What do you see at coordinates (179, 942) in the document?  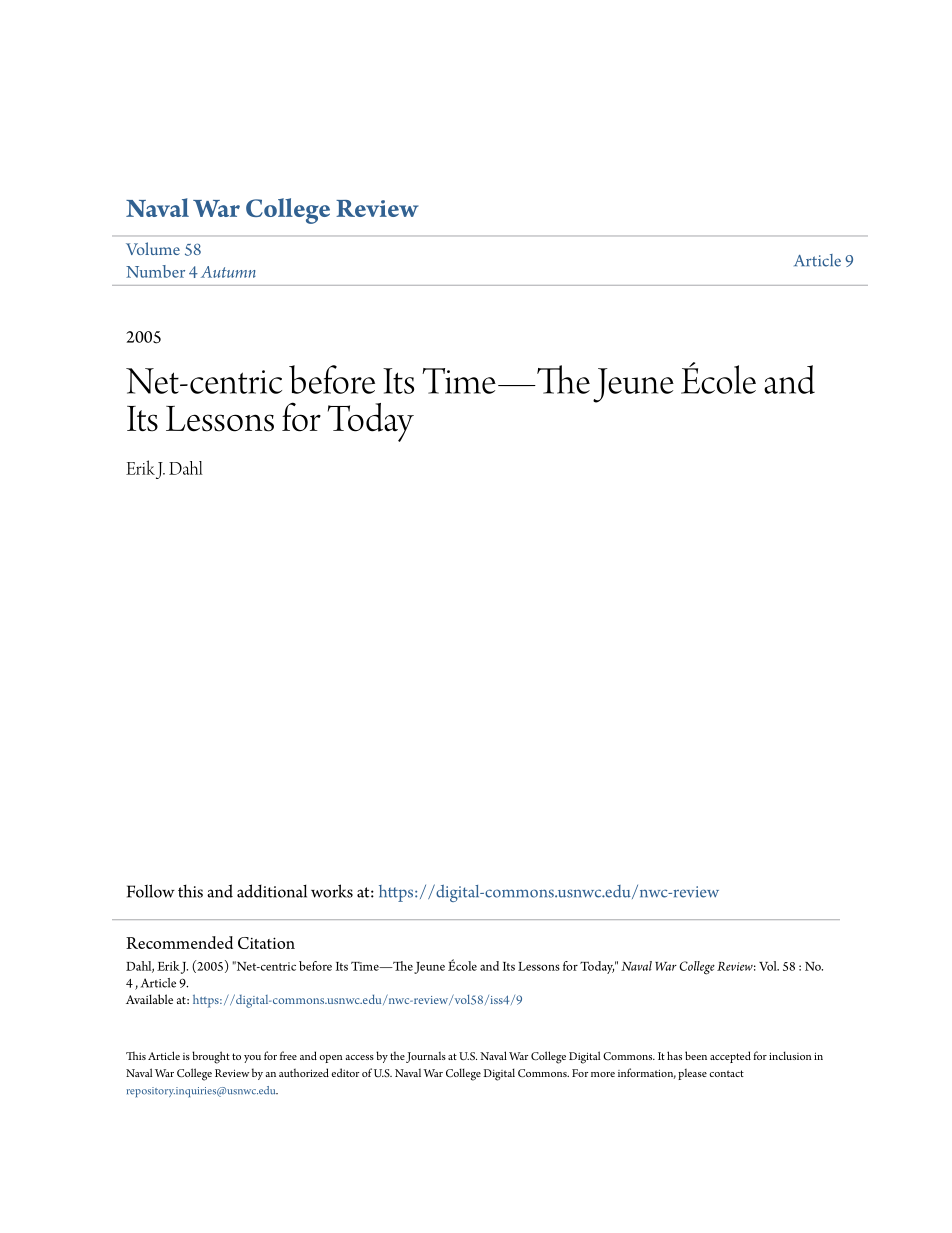 I see `Recommended` at bounding box center [179, 942].
